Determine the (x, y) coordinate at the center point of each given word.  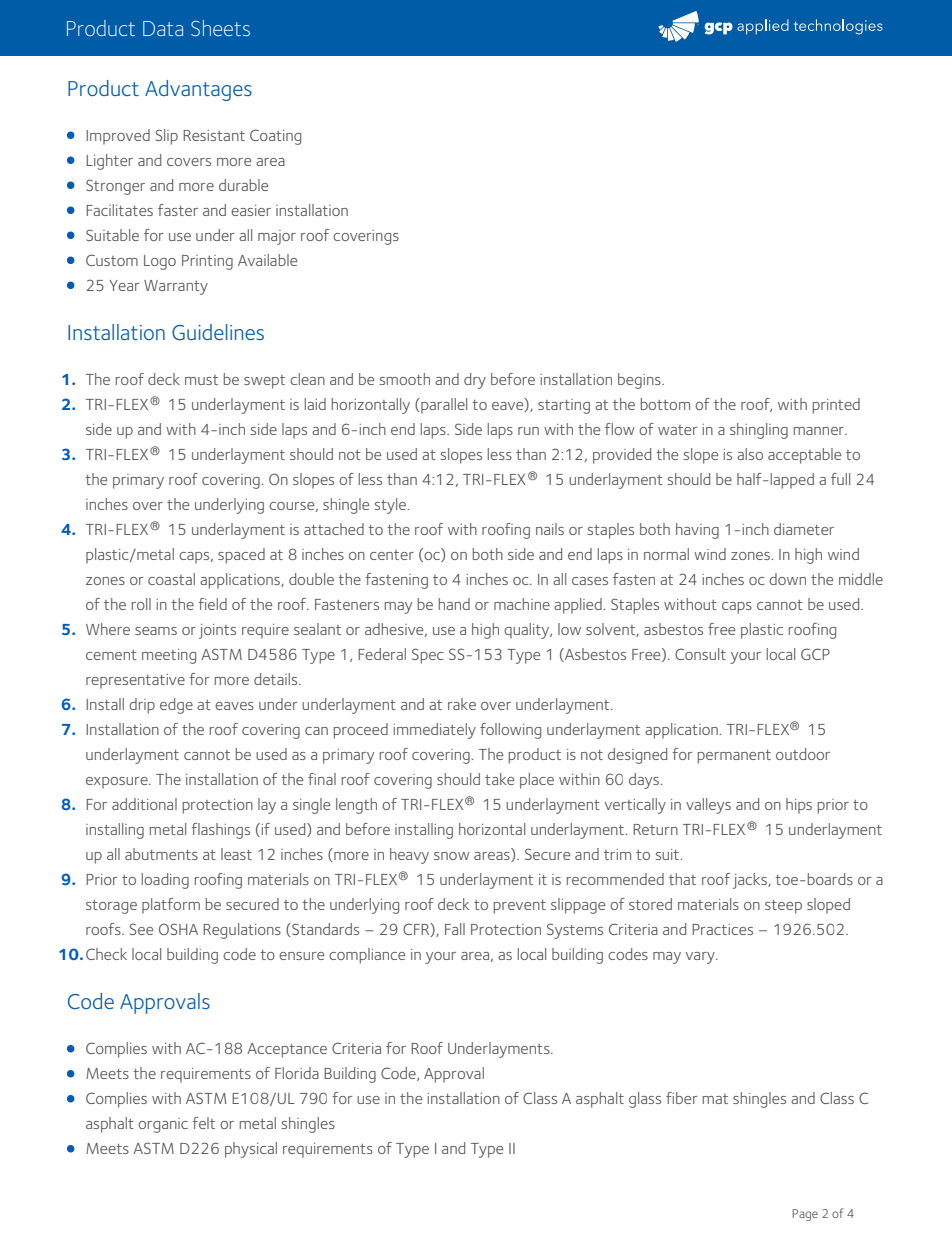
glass (645, 1100)
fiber (682, 1098)
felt (203, 1123)
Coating (275, 137)
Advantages (198, 90)
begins (640, 381)
